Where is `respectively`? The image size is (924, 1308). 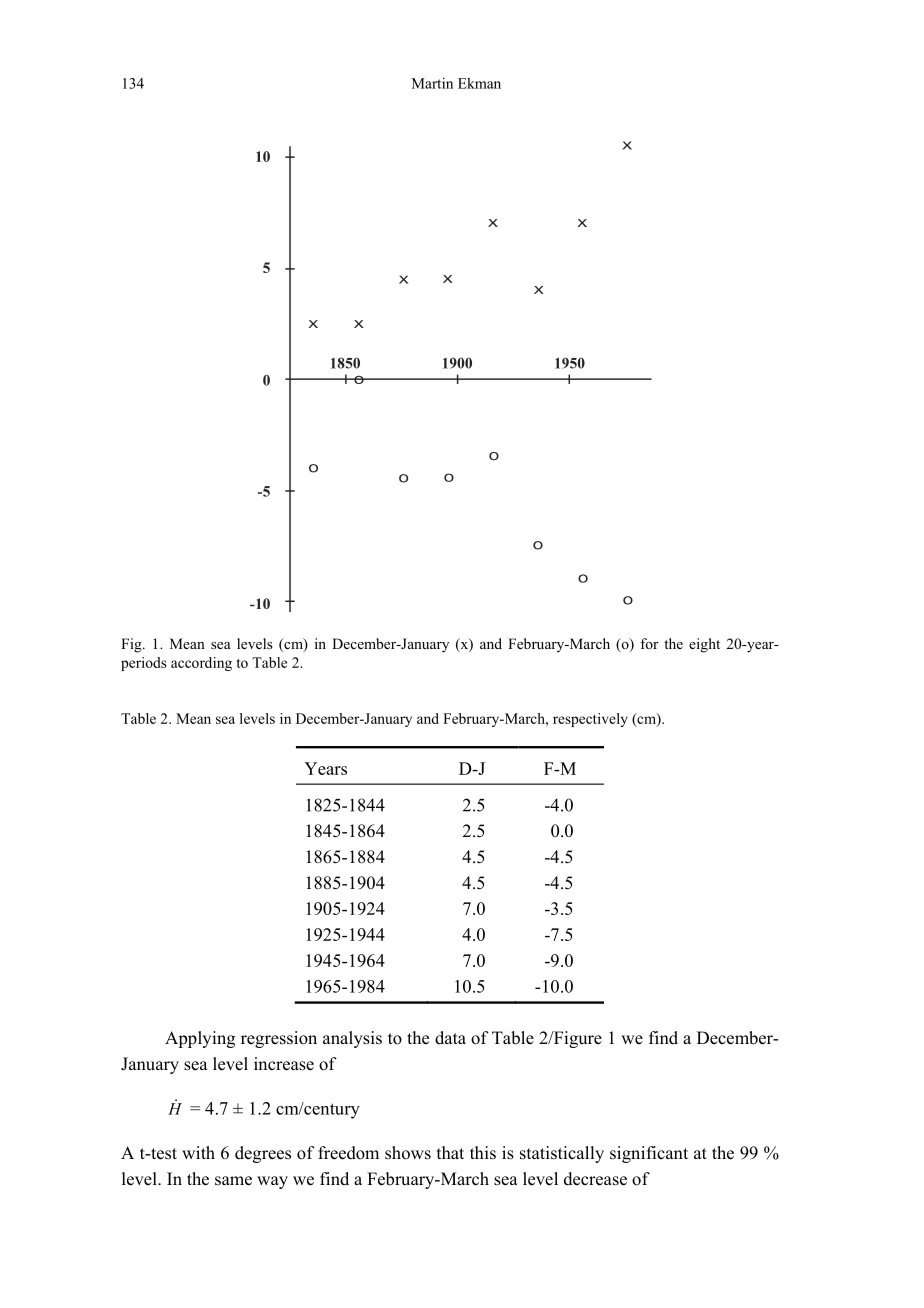 respectively is located at coordinates (590, 720).
